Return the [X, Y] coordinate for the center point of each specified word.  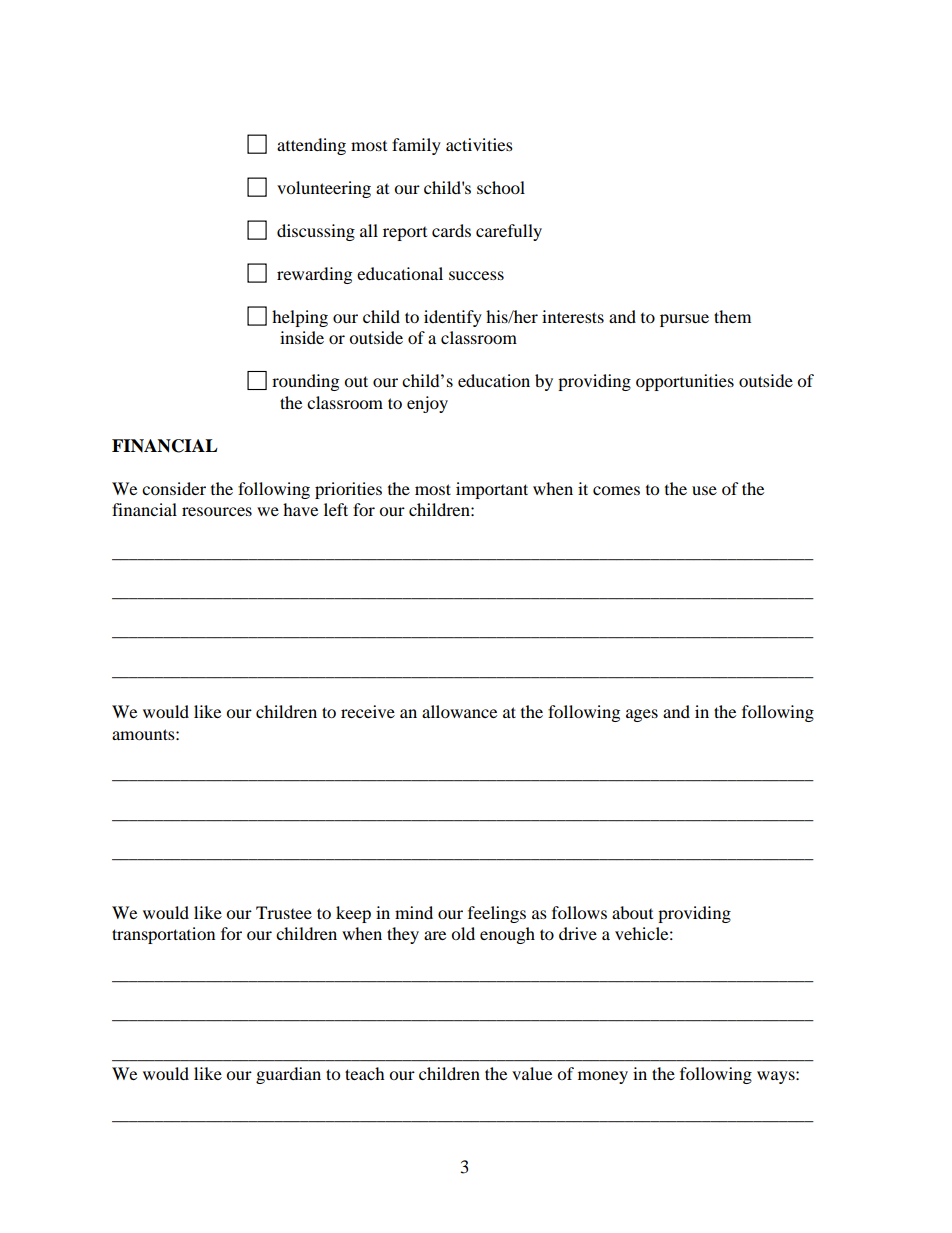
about [632, 912]
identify [453, 318]
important [492, 490]
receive [368, 711]
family [416, 146]
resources [217, 511]
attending [311, 146]
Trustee [284, 912]
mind [414, 912]
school [501, 187]
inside [302, 337]
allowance [459, 711]
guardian [288, 1075]
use [704, 490]
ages [642, 715]
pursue [684, 320]
